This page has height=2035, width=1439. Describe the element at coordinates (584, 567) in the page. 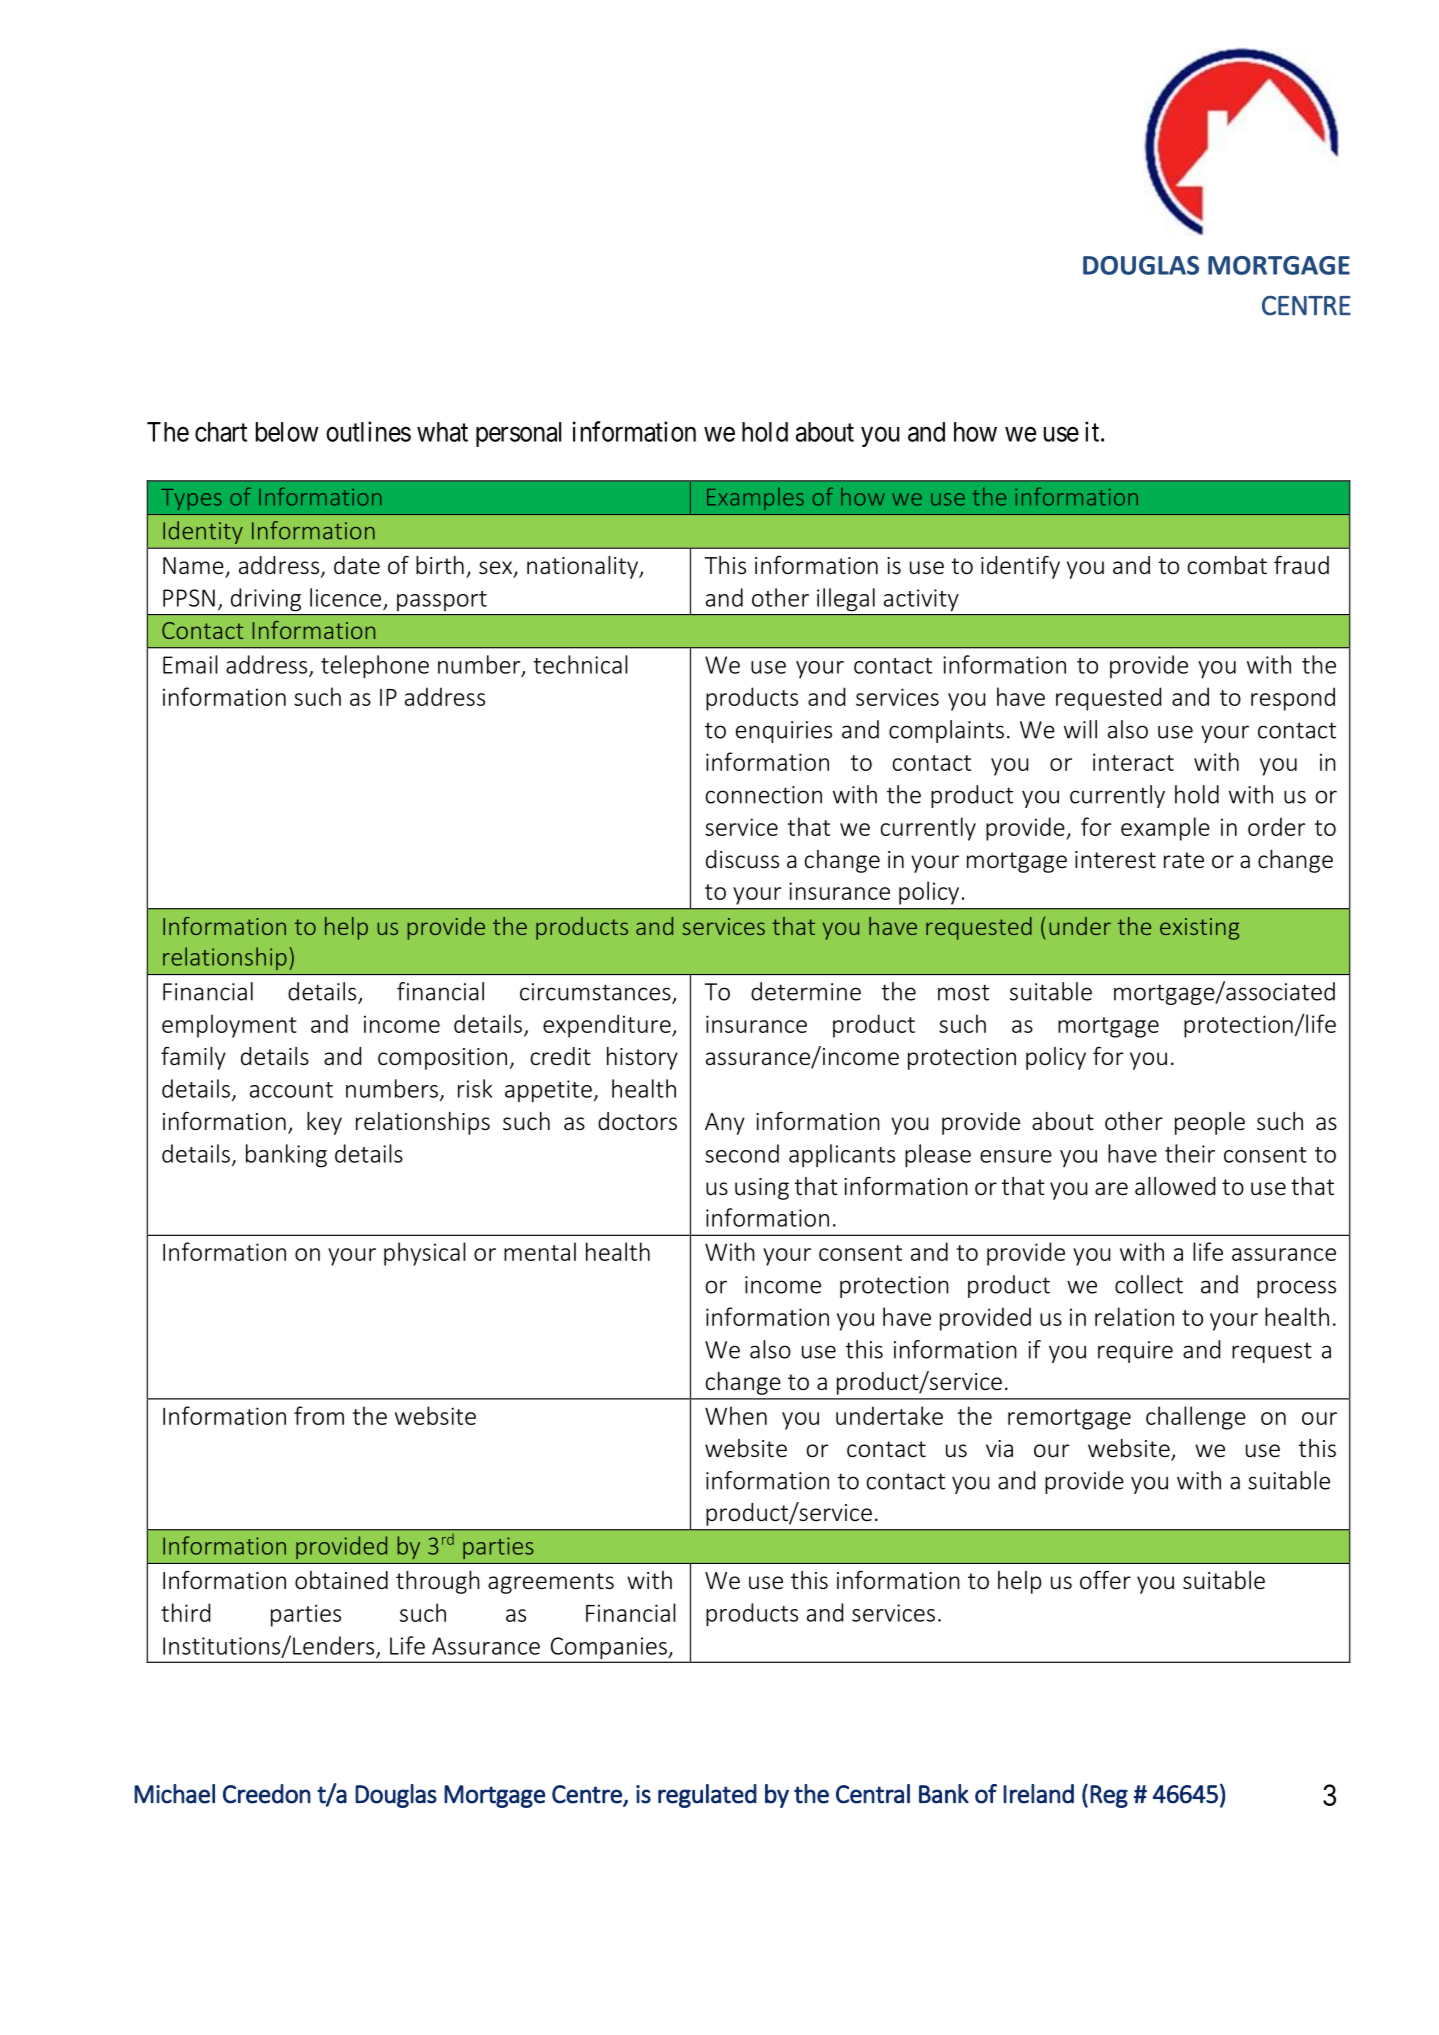

I see `nationality` at that location.
